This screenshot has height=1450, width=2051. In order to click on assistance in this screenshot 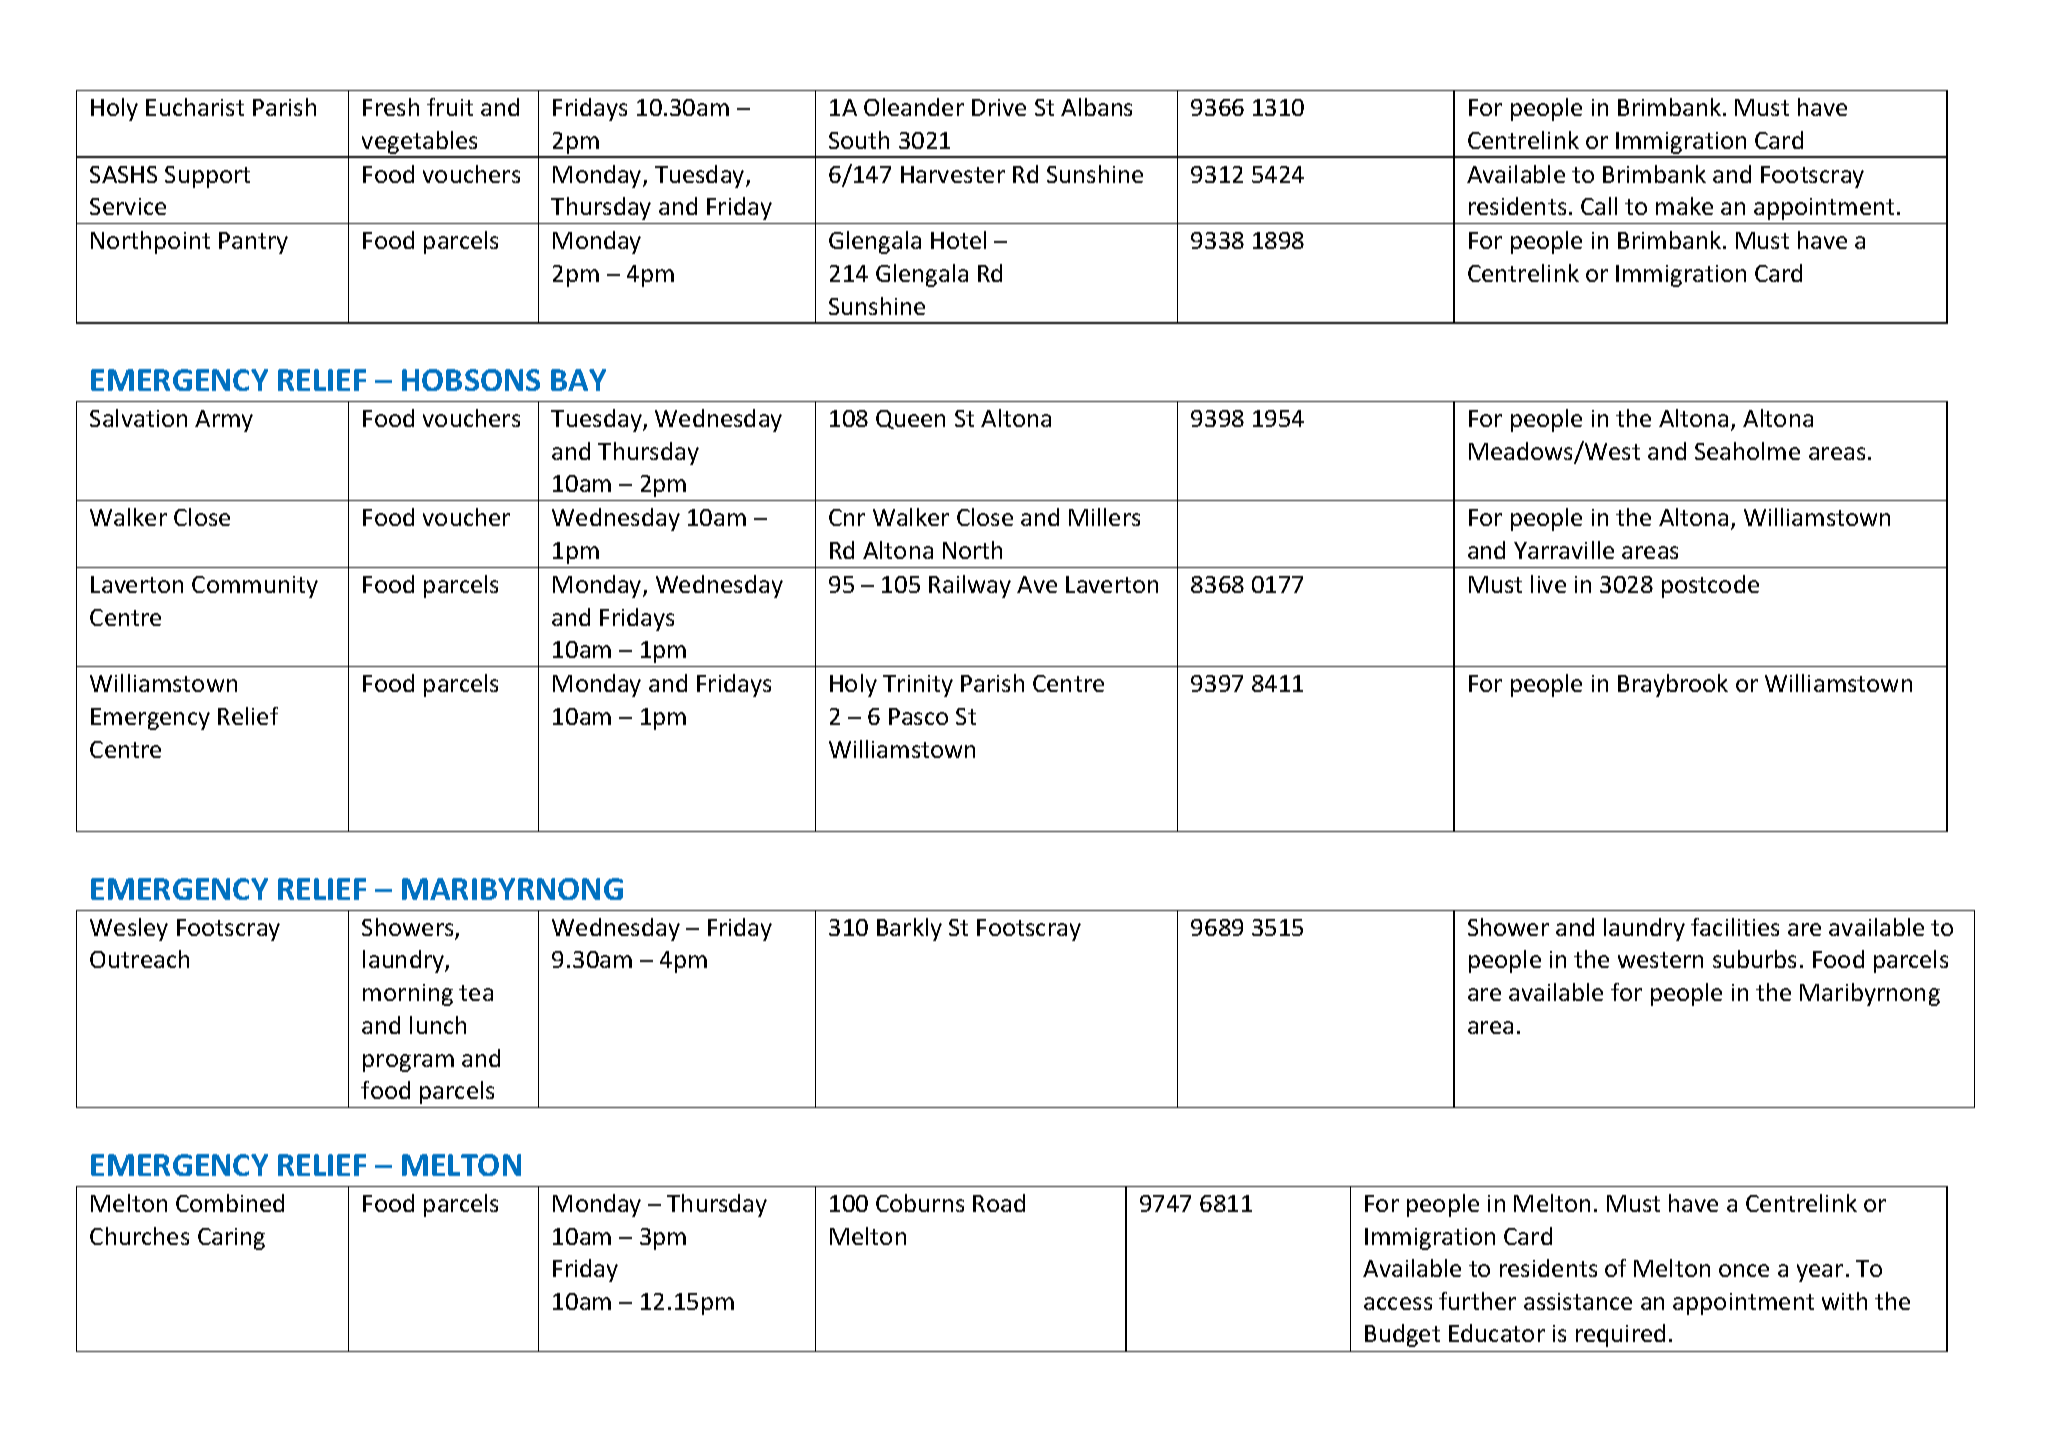, I will do `click(1578, 1301)`.
